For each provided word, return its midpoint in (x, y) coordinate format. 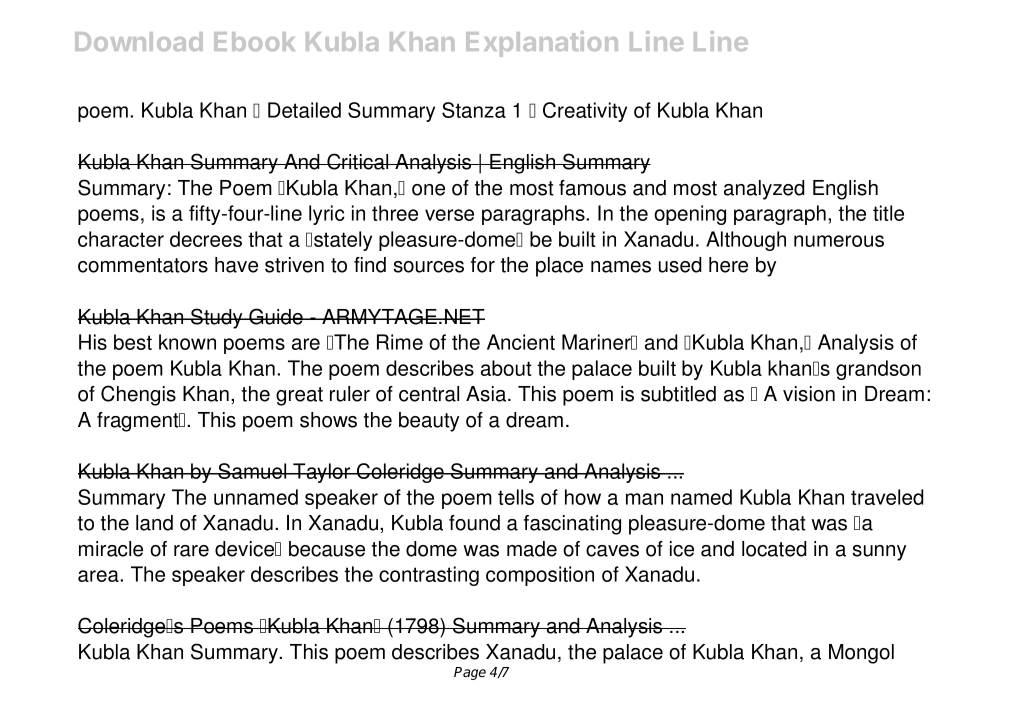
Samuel (252, 471)
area (99, 576)
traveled (887, 497)
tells (516, 497)
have (236, 265)
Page (470, 673)
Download (139, 41)
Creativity (585, 112)
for (483, 265)
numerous (839, 241)
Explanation (542, 44)
